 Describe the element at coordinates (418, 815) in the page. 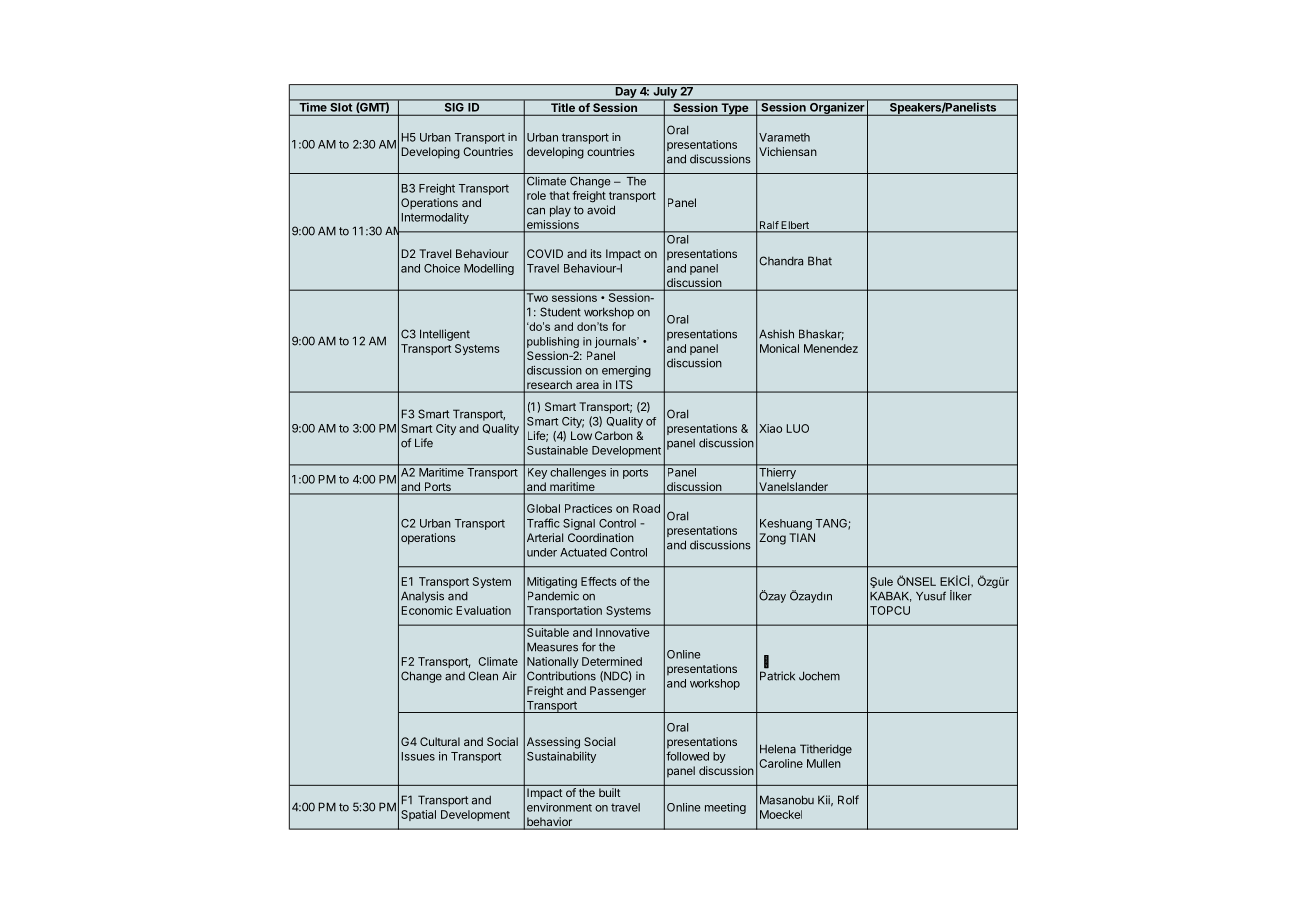

I see `Spatial` at that location.
